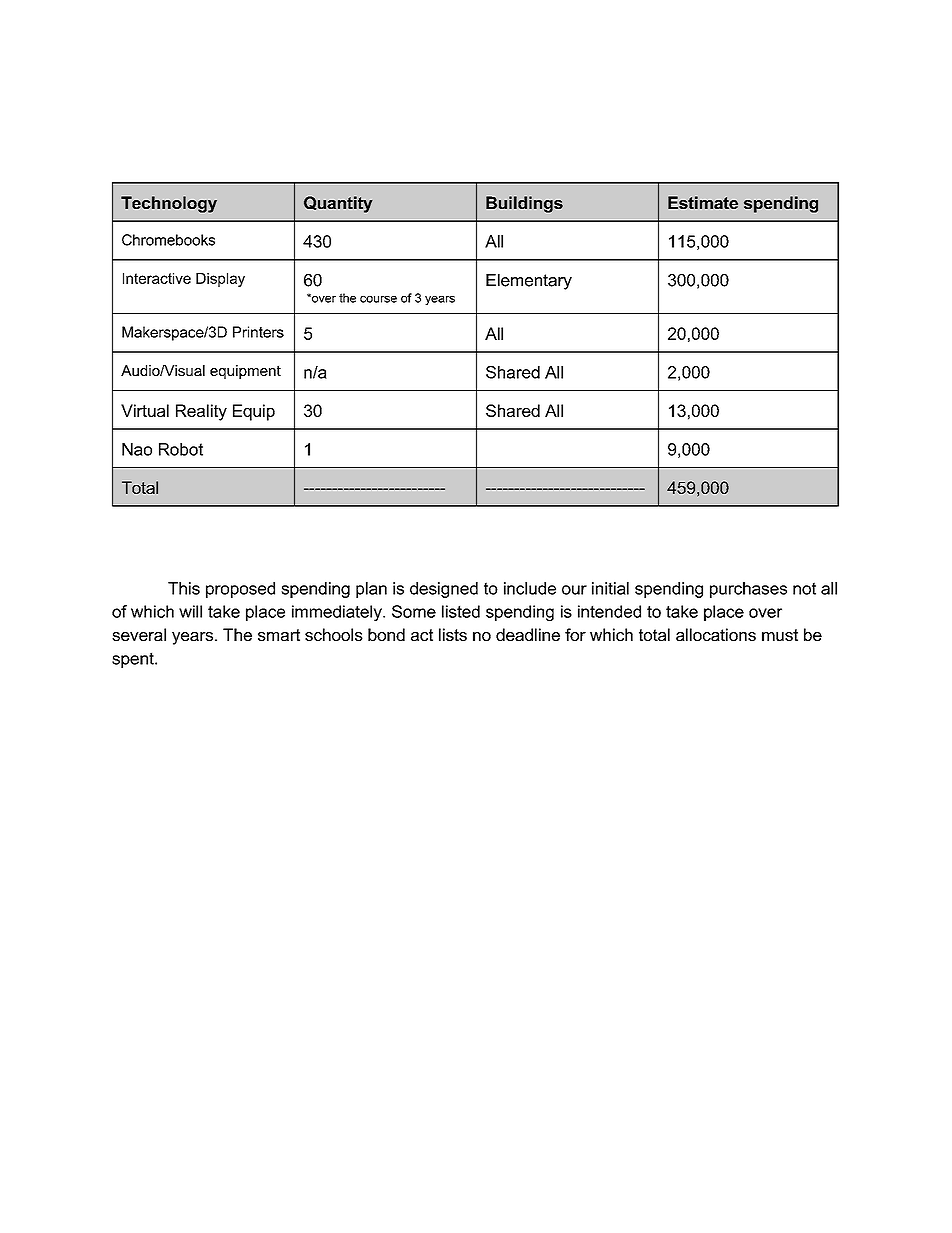 The width and height of the screenshot is (952, 1233). What do you see at coordinates (184, 588) in the screenshot?
I see `This` at bounding box center [184, 588].
